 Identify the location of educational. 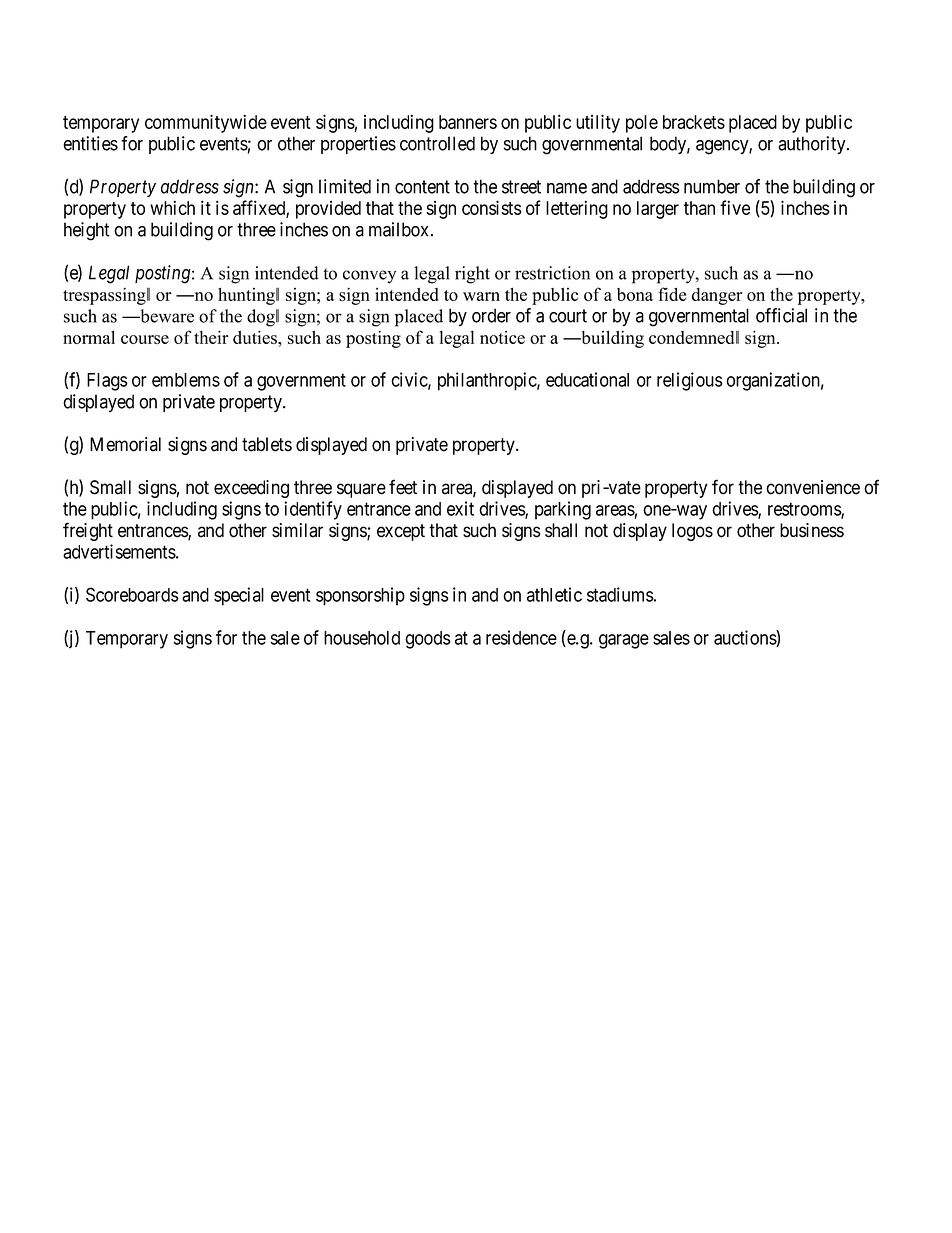
(587, 379).
